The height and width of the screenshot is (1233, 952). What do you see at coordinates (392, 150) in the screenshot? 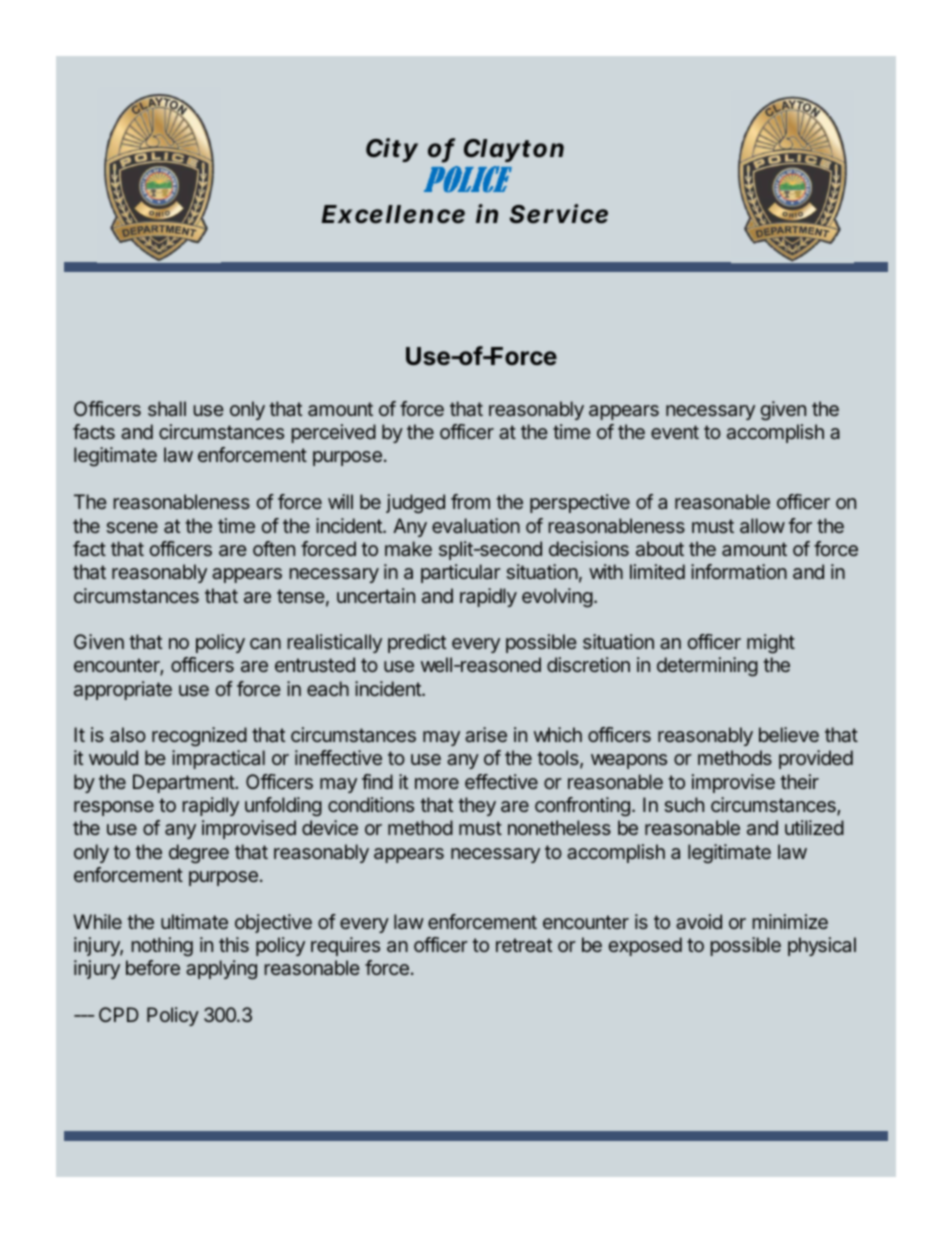
I see `City` at bounding box center [392, 150].
